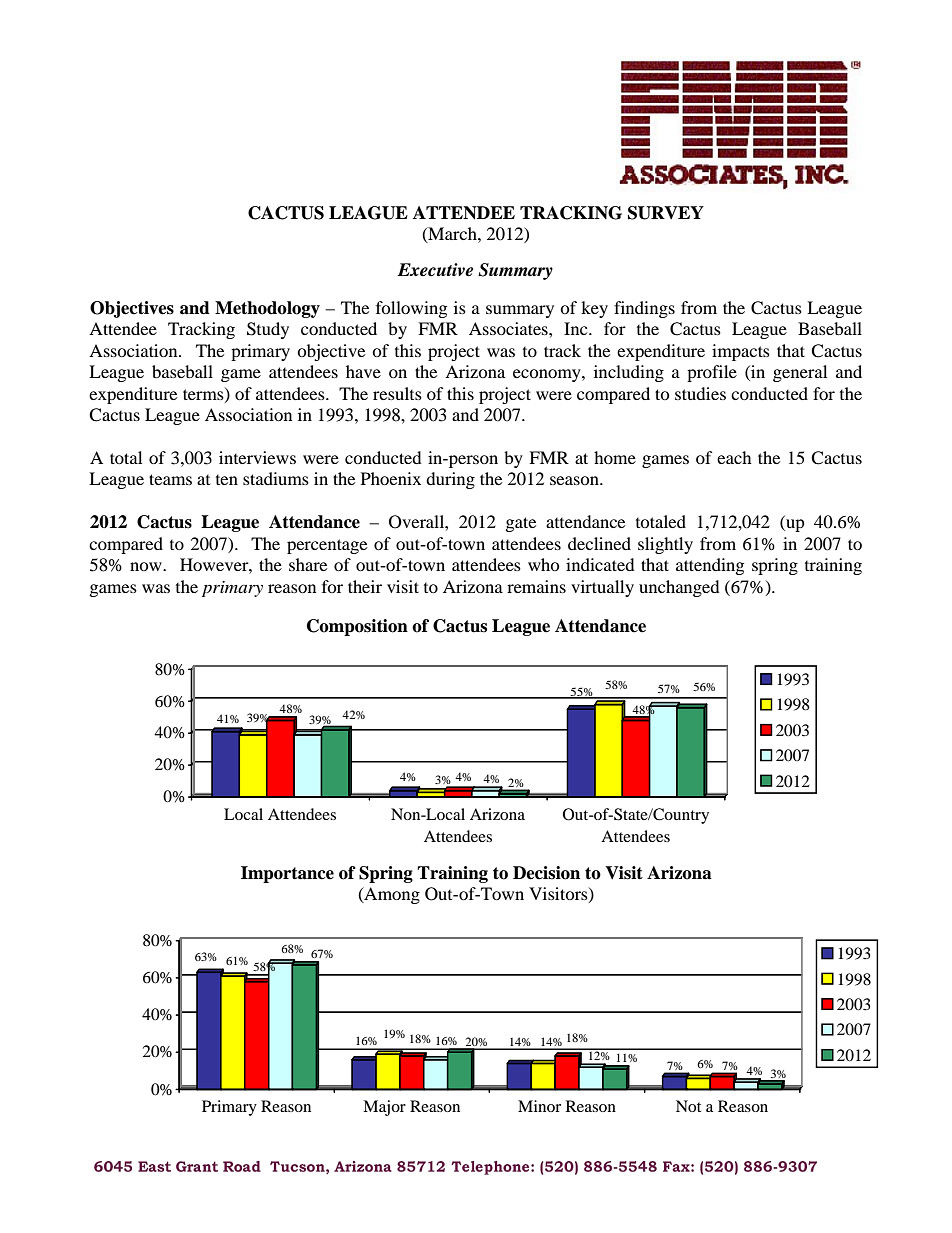 This screenshot has width=952, height=1233. What do you see at coordinates (679, 588) in the screenshot?
I see `unchanged` at bounding box center [679, 588].
